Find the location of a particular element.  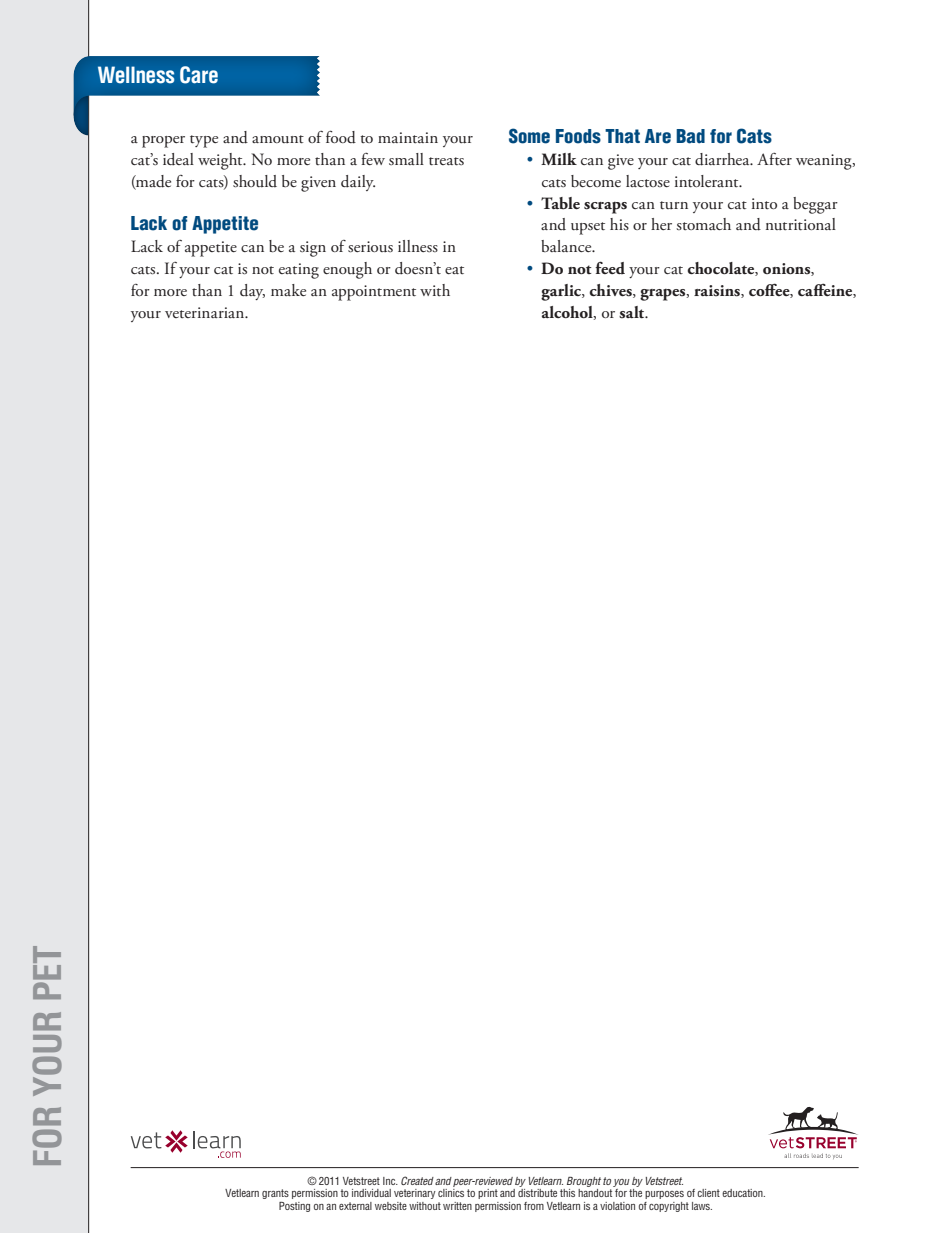

salt is located at coordinates (633, 312).
